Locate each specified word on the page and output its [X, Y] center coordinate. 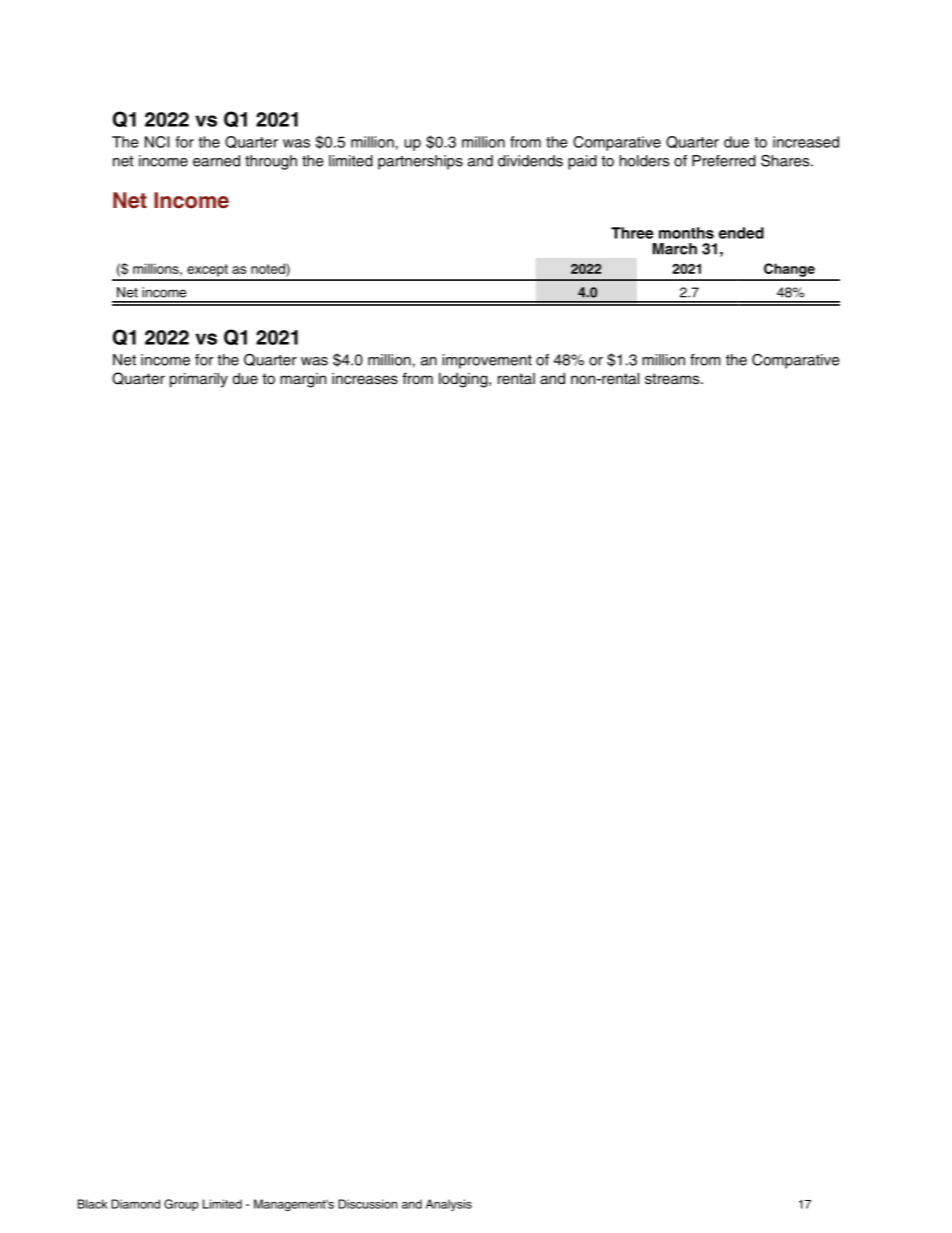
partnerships [420, 162]
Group [181, 1205]
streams [673, 379]
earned [216, 161]
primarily [199, 380]
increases [365, 379]
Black [92, 1204]
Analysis [449, 1205]
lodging [464, 380]
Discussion [367, 1204]
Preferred [724, 161]
